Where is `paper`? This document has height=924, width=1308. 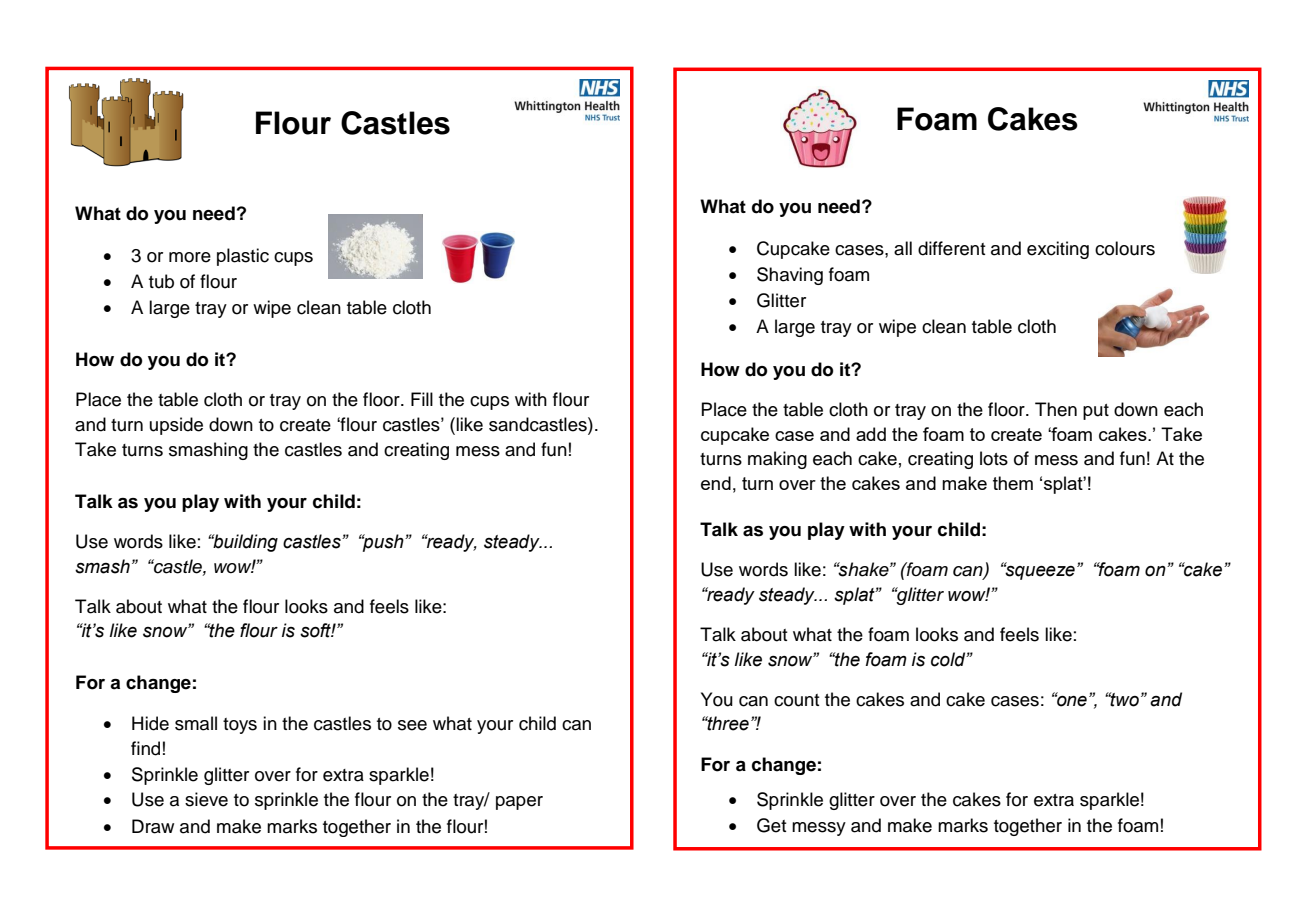
paper is located at coordinates (519, 803).
